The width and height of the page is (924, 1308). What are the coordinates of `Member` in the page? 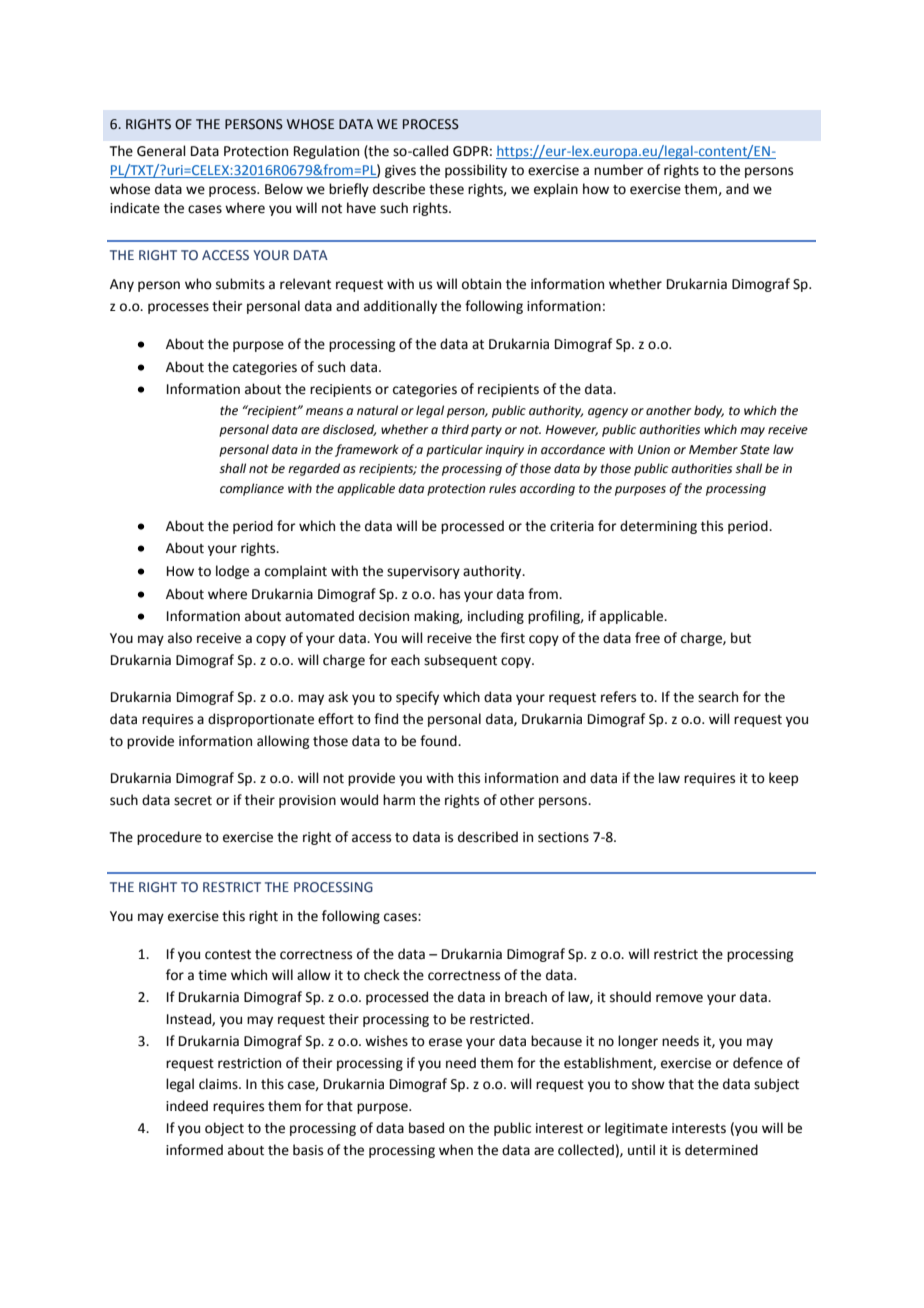 It's located at (713, 449).
